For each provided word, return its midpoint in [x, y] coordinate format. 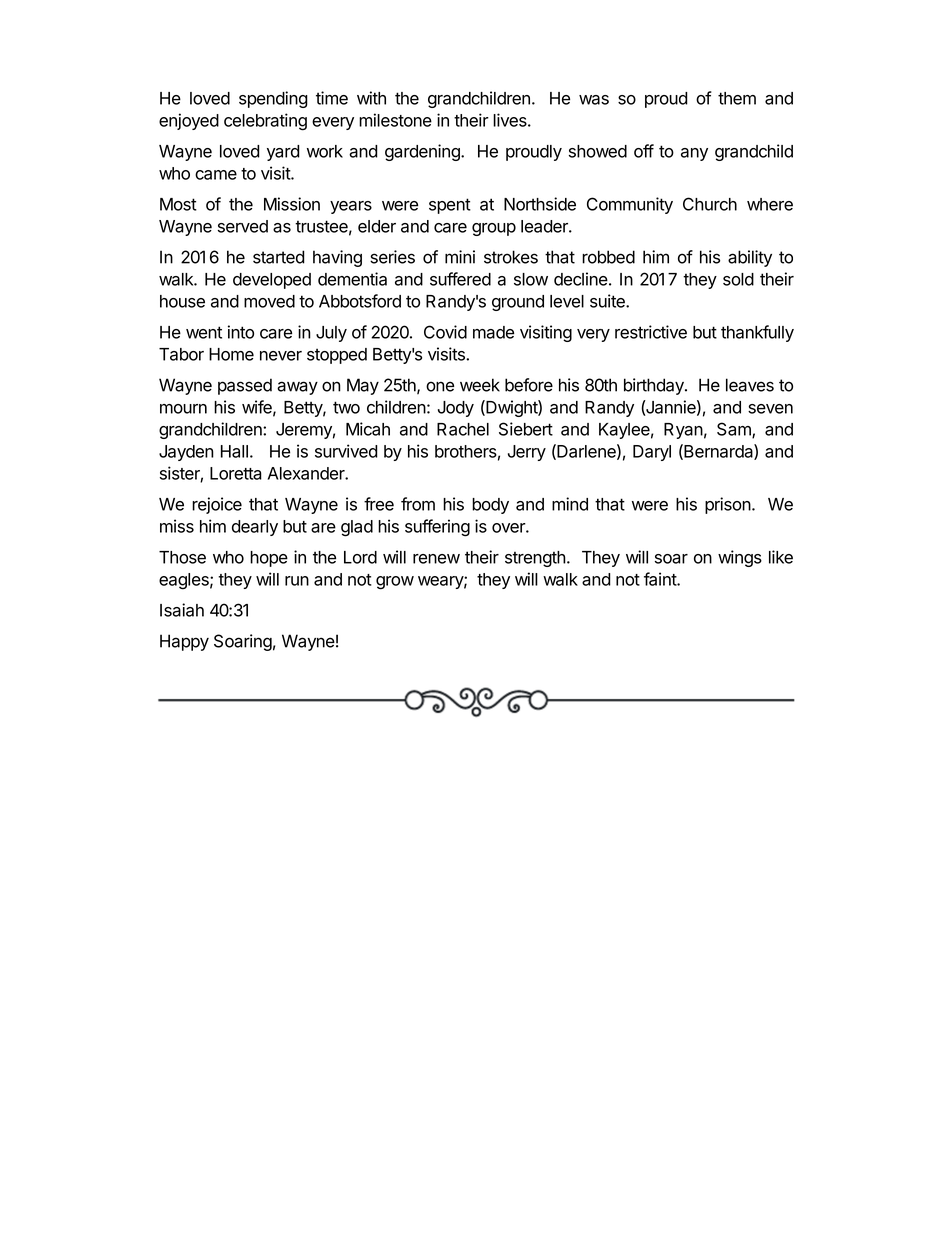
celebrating [265, 122]
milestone [395, 120]
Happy [184, 642]
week [480, 385]
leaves [750, 385]
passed [245, 386]
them [737, 98]
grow [395, 583]
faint [661, 579]
